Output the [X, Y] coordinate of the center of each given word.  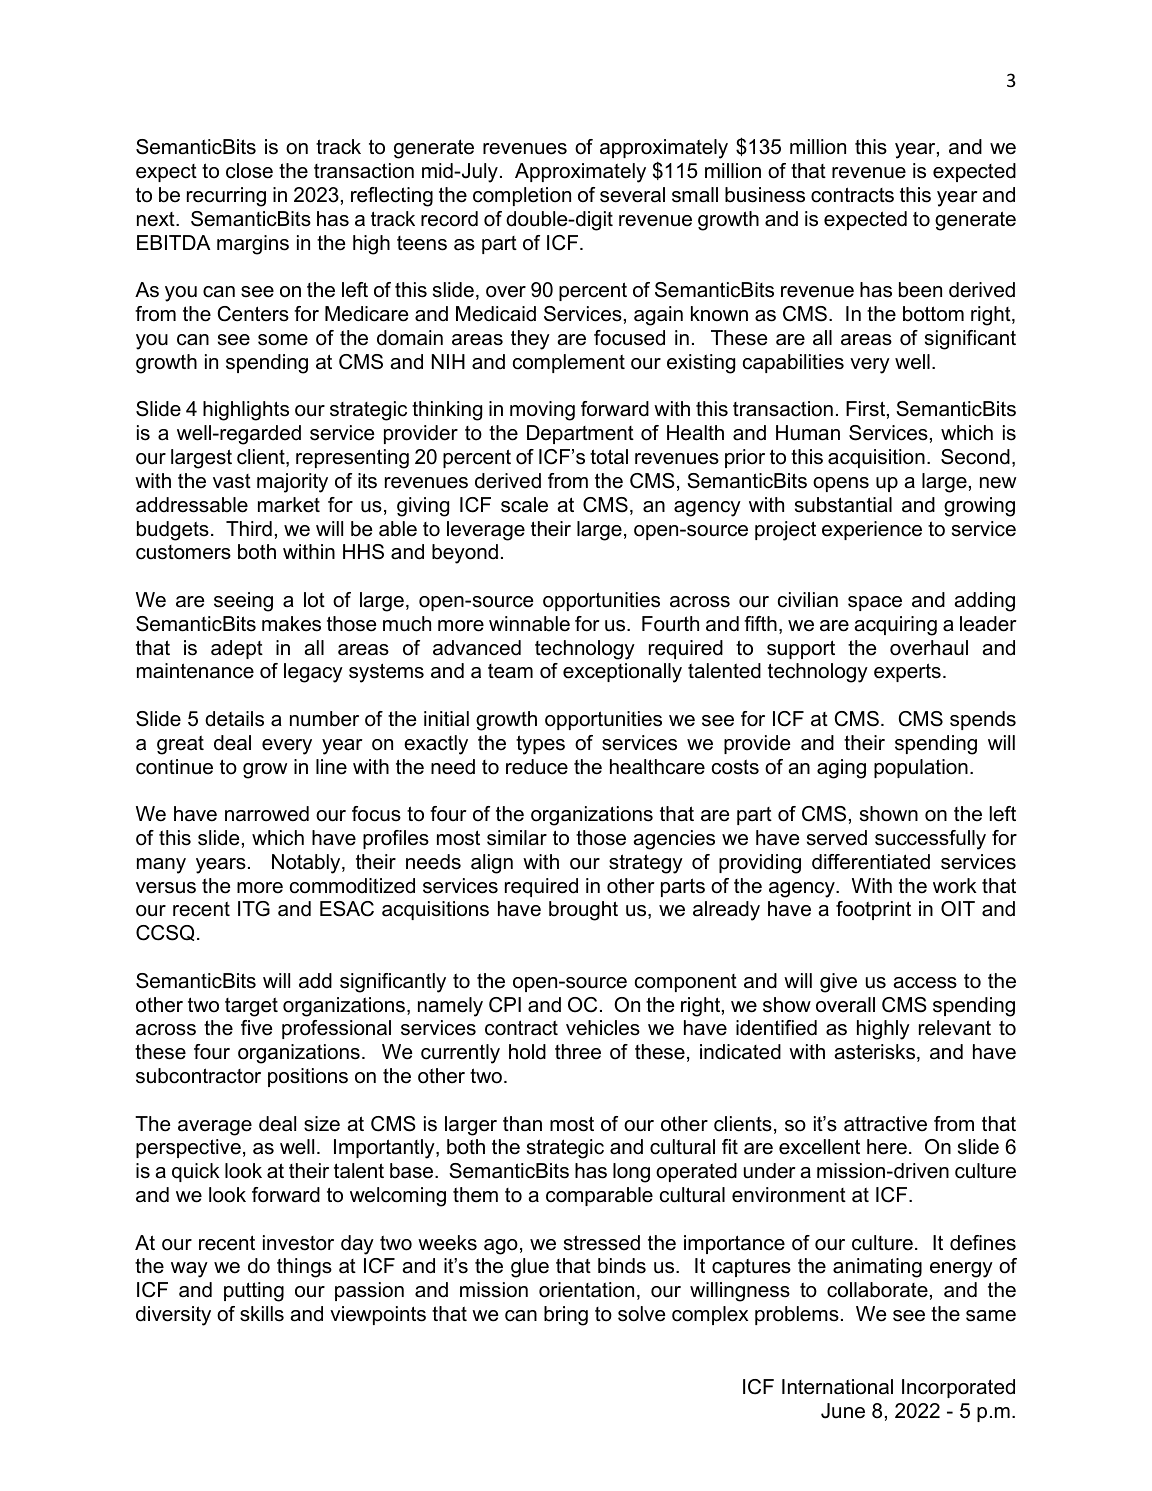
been [920, 290]
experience [872, 530]
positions [308, 1077]
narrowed [267, 814]
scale [524, 505]
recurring [226, 197]
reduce [537, 767]
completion [522, 196]
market [289, 505]
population [921, 768]
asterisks [876, 1053]
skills [262, 1314]
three [578, 1052]
